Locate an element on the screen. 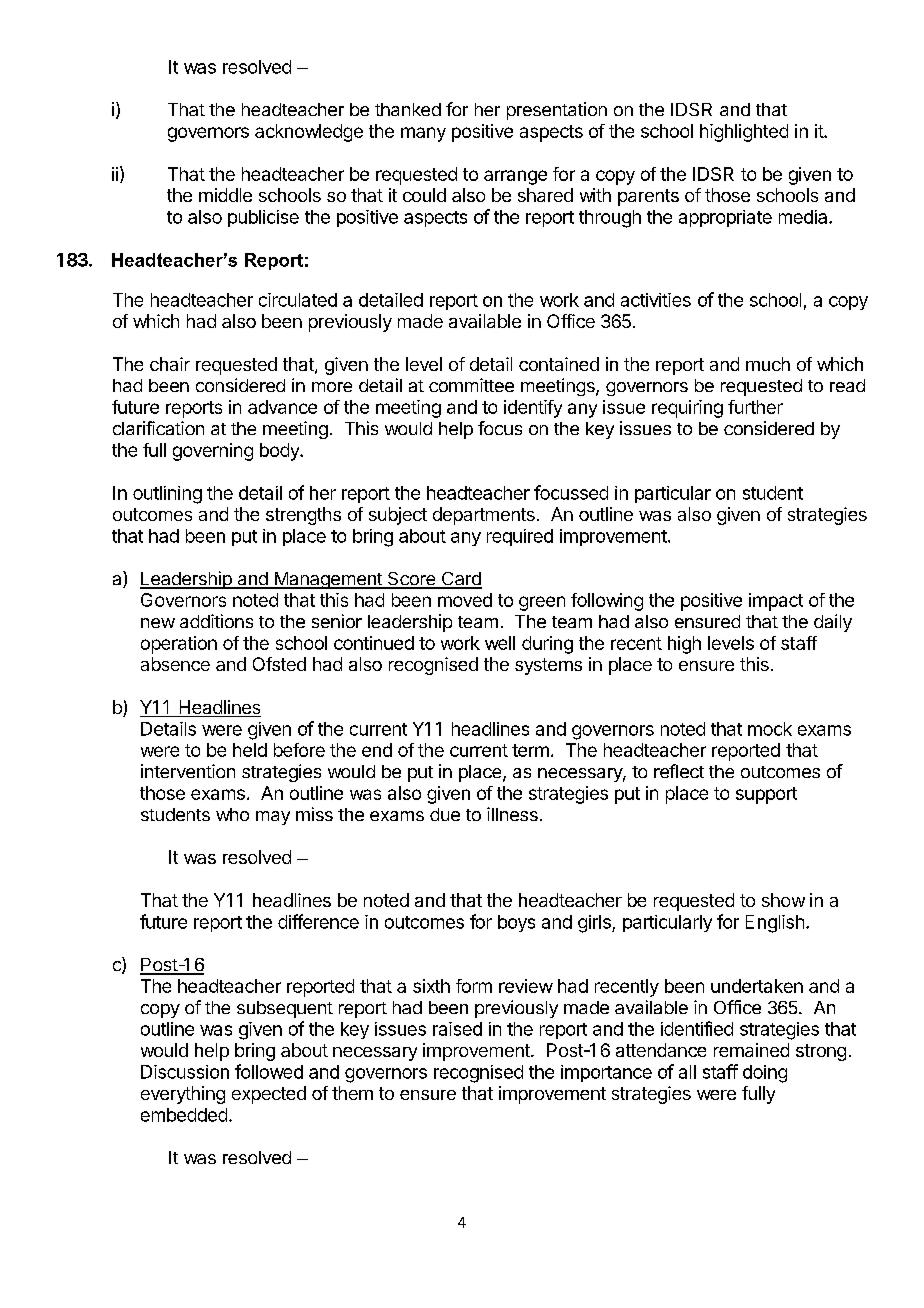 This screenshot has width=924, height=1308. acknowledge is located at coordinates (309, 133).
